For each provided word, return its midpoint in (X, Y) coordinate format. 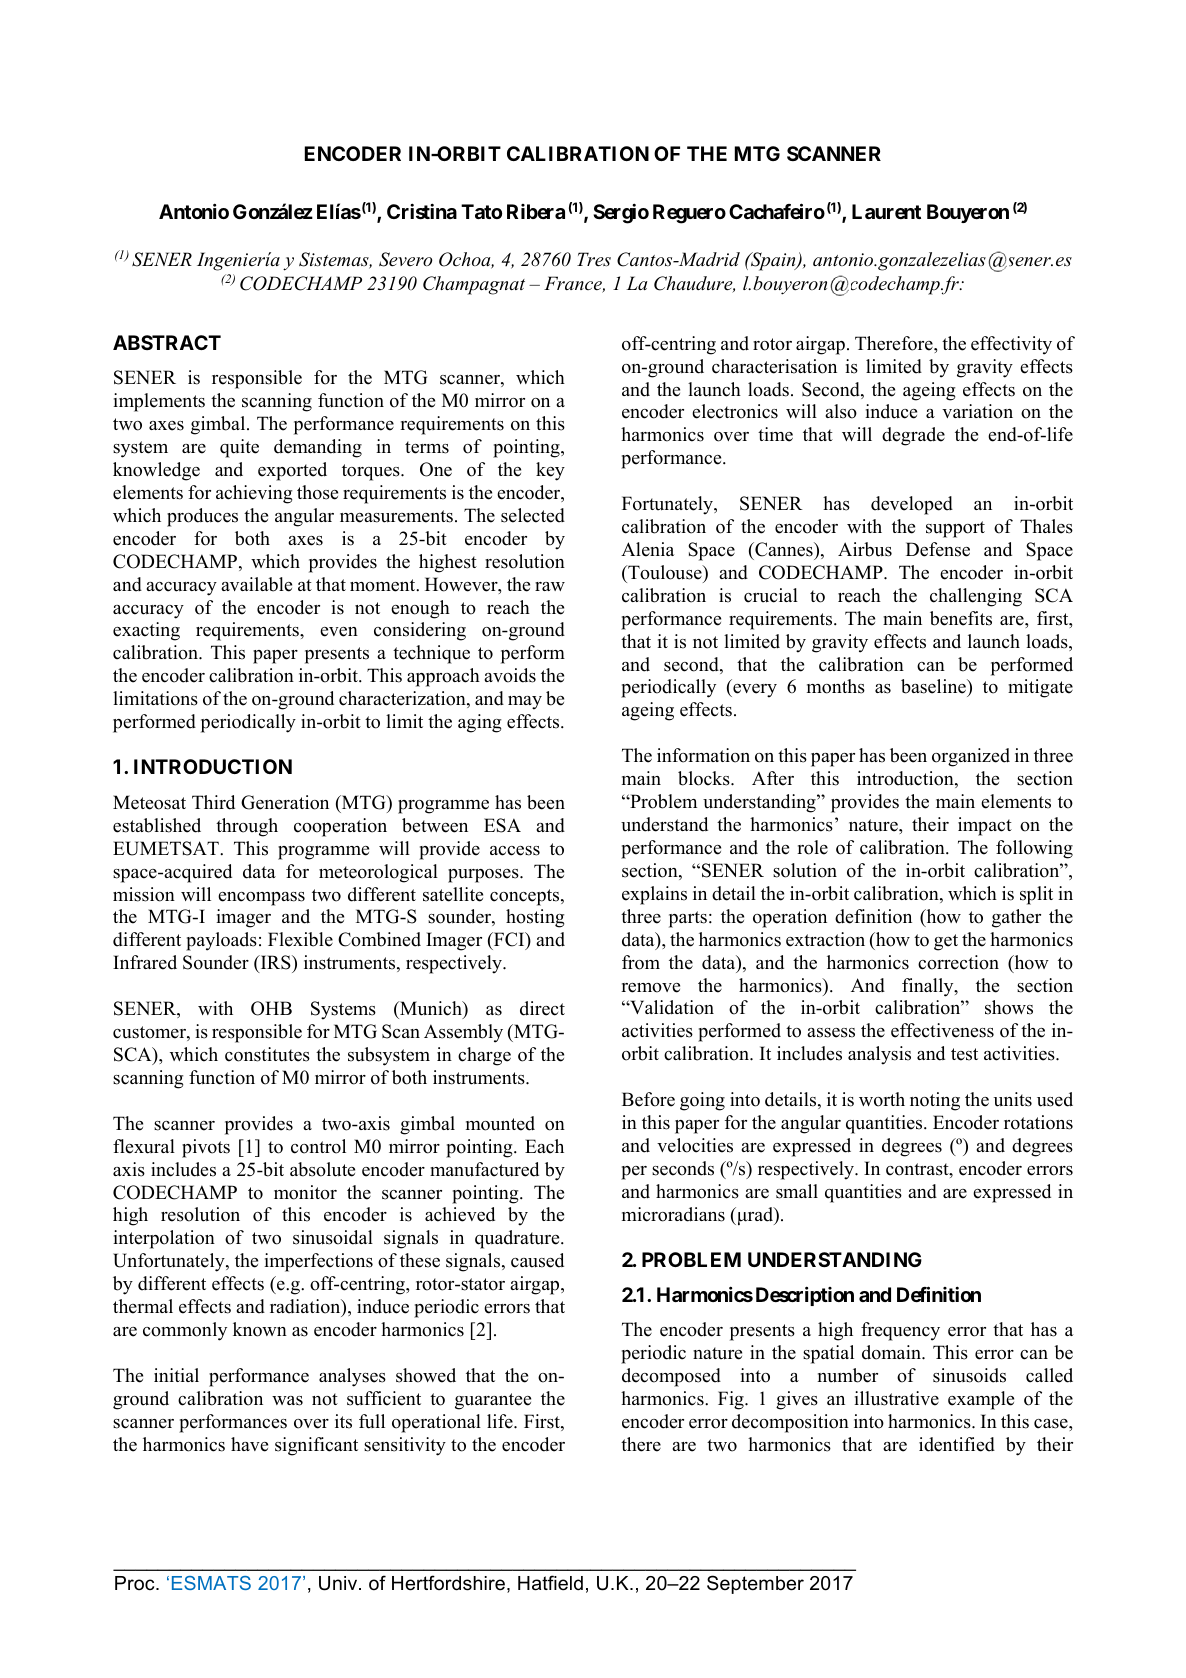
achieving (254, 494)
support (955, 529)
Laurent (886, 211)
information (703, 755)
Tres (594, 259)
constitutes (267, 1054)
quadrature (518, 1239)
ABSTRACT (167, 342)
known (260, 1329)
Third (213, 802)
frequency (900, 1331)
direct (542, 1008)
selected (533, 515)
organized (971, 757)
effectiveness (942, 1030)
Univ (339, 1583)
